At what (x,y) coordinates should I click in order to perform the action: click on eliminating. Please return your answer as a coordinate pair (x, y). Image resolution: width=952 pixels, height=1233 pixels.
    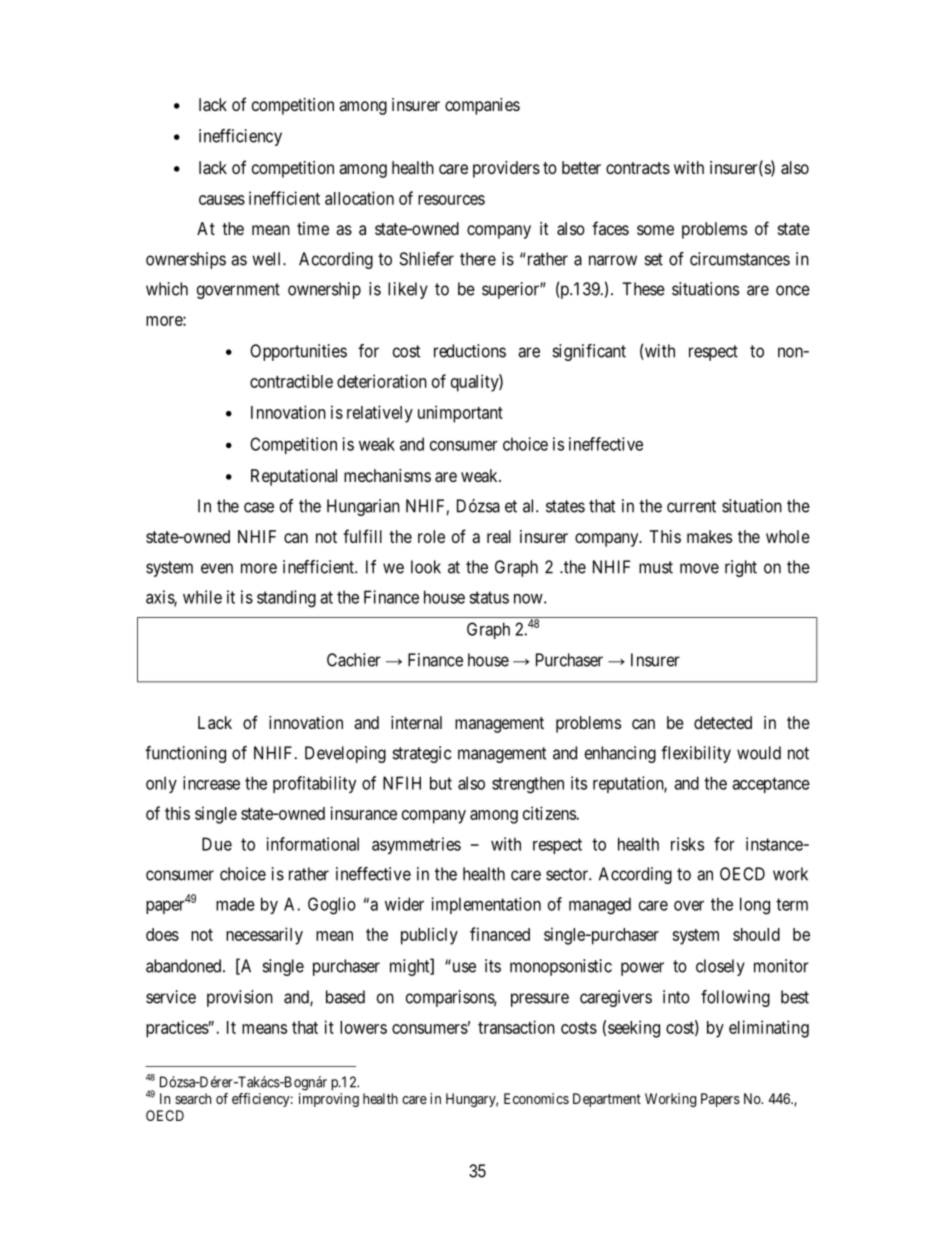
    Looking at the image, I should click on (769, 1029).
